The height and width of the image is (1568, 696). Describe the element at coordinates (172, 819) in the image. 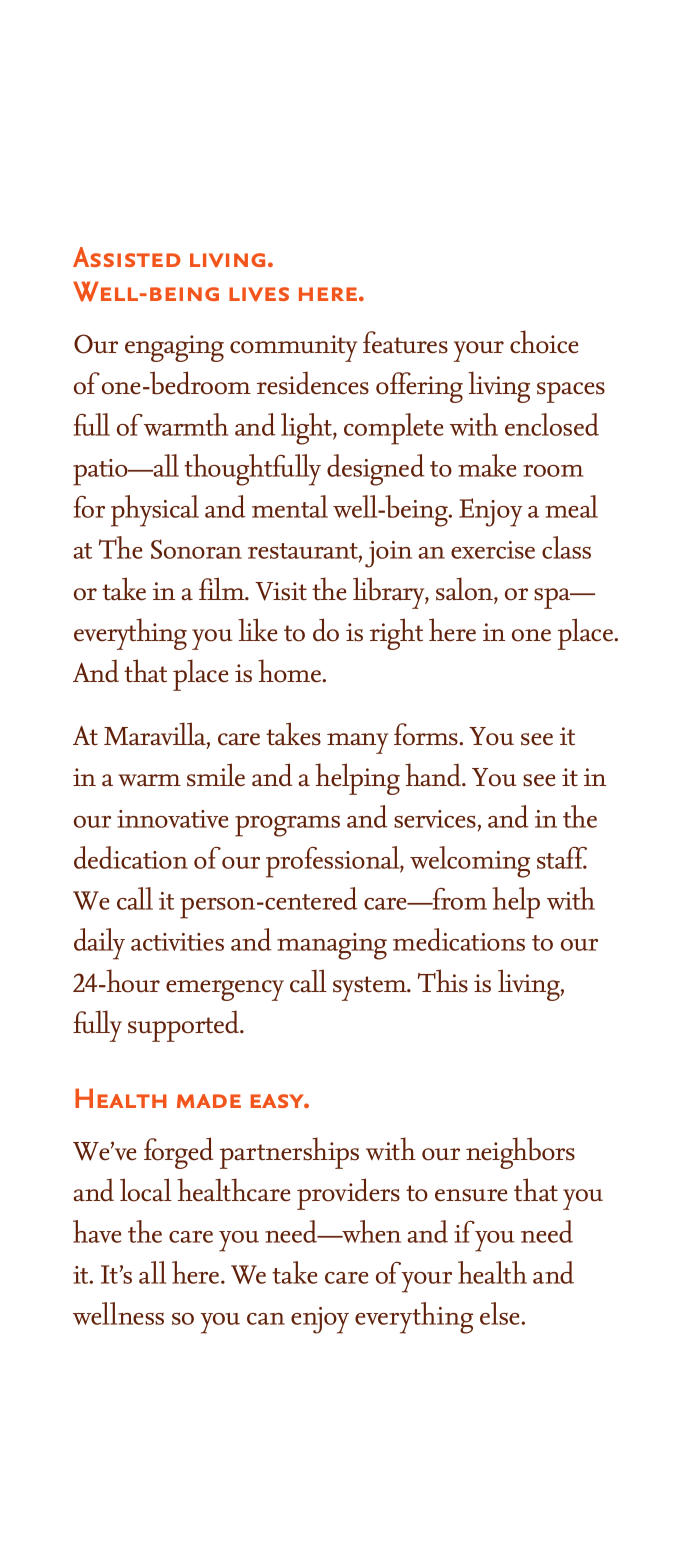

I see `innovative` at that location.
